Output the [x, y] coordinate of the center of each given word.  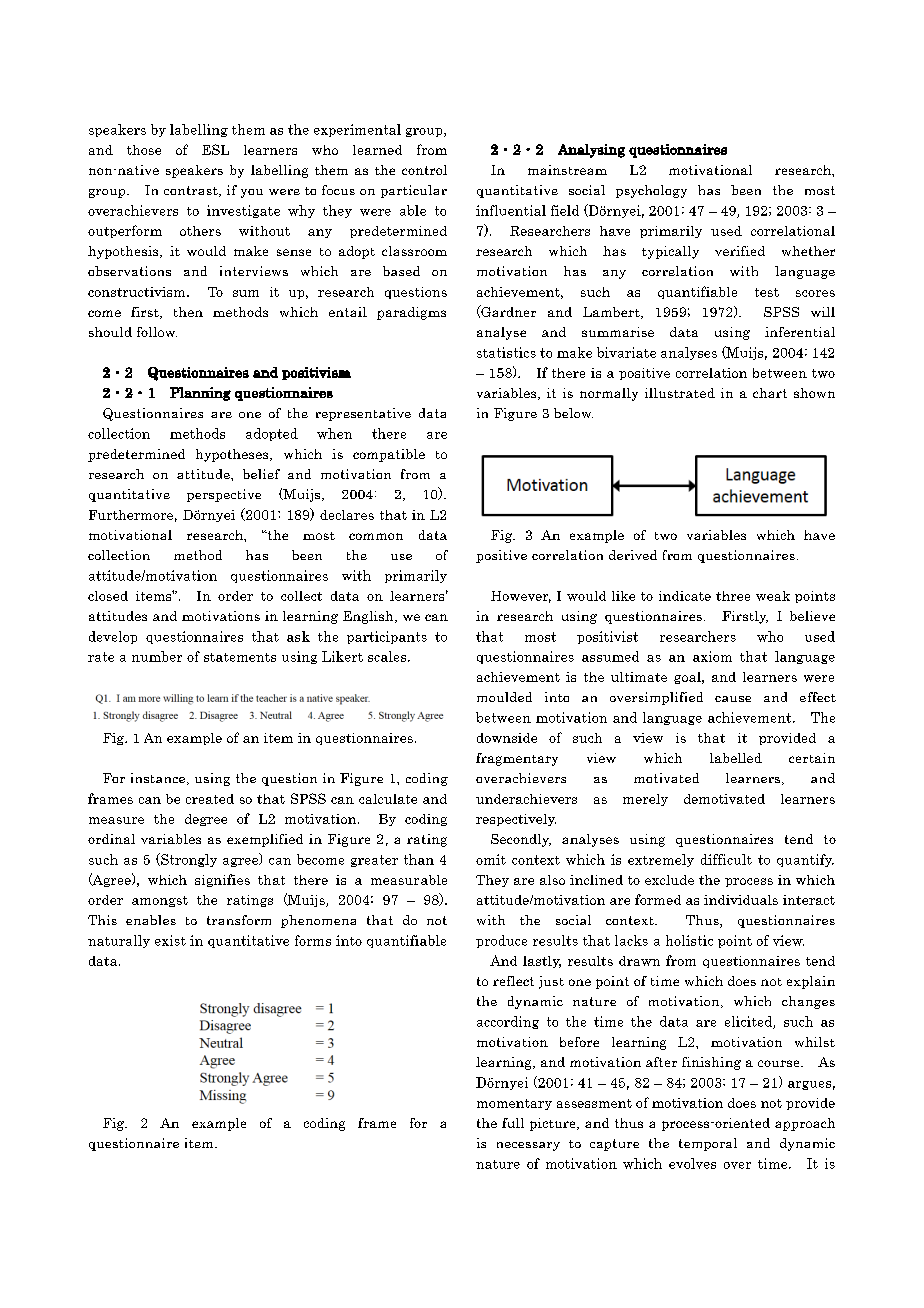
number [157, 656]
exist [170, 940]
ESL [215, 149]
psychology [651, 191]
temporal [708, 1144]
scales [388, 656]
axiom [712, 656]
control [424, 170]
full [513, 1123]
